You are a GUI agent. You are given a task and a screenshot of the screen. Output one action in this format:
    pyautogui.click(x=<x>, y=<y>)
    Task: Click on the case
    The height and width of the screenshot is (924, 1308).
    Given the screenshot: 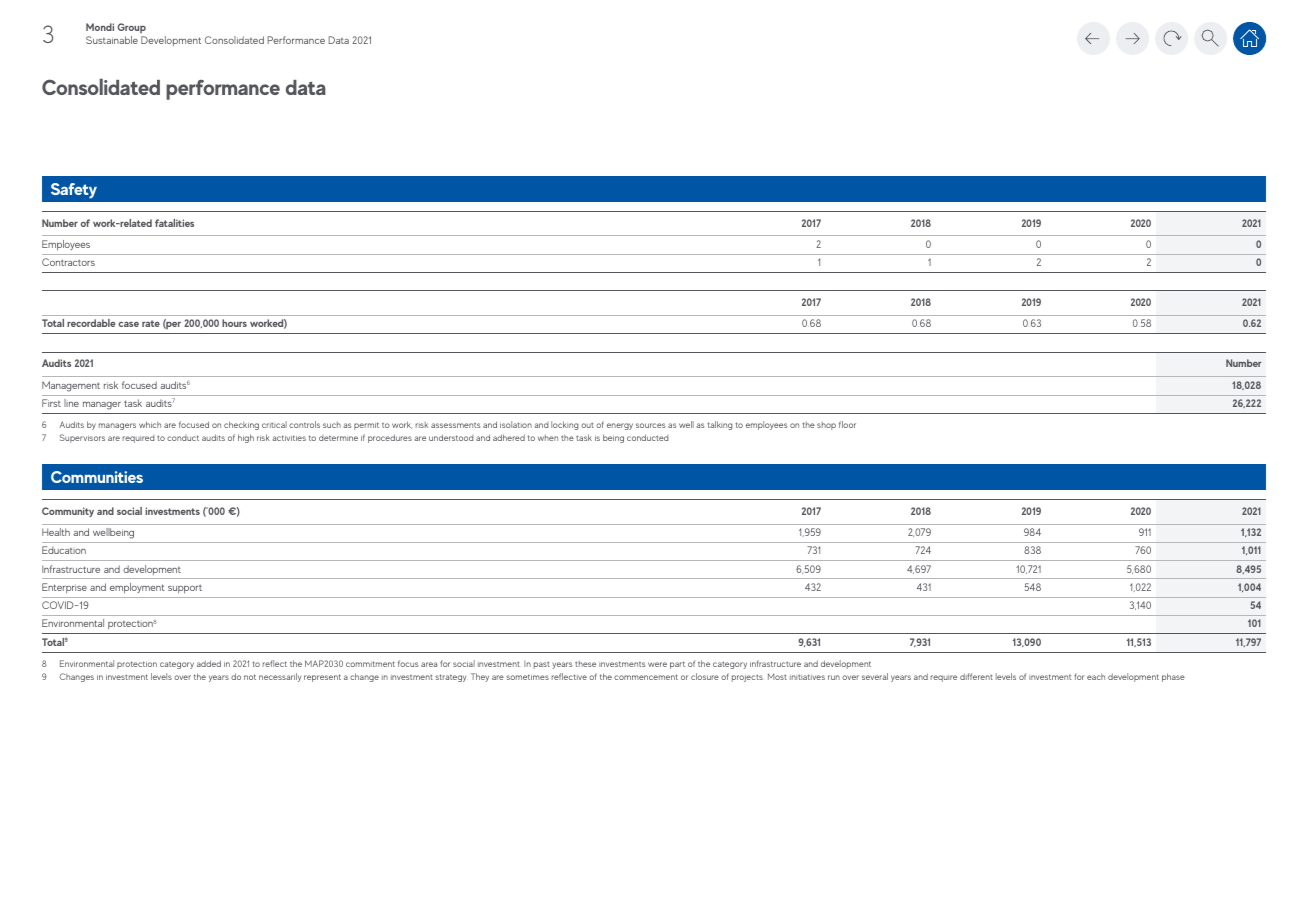 What is the action you would take?
    pyautogui.click(x=128, y=324)
